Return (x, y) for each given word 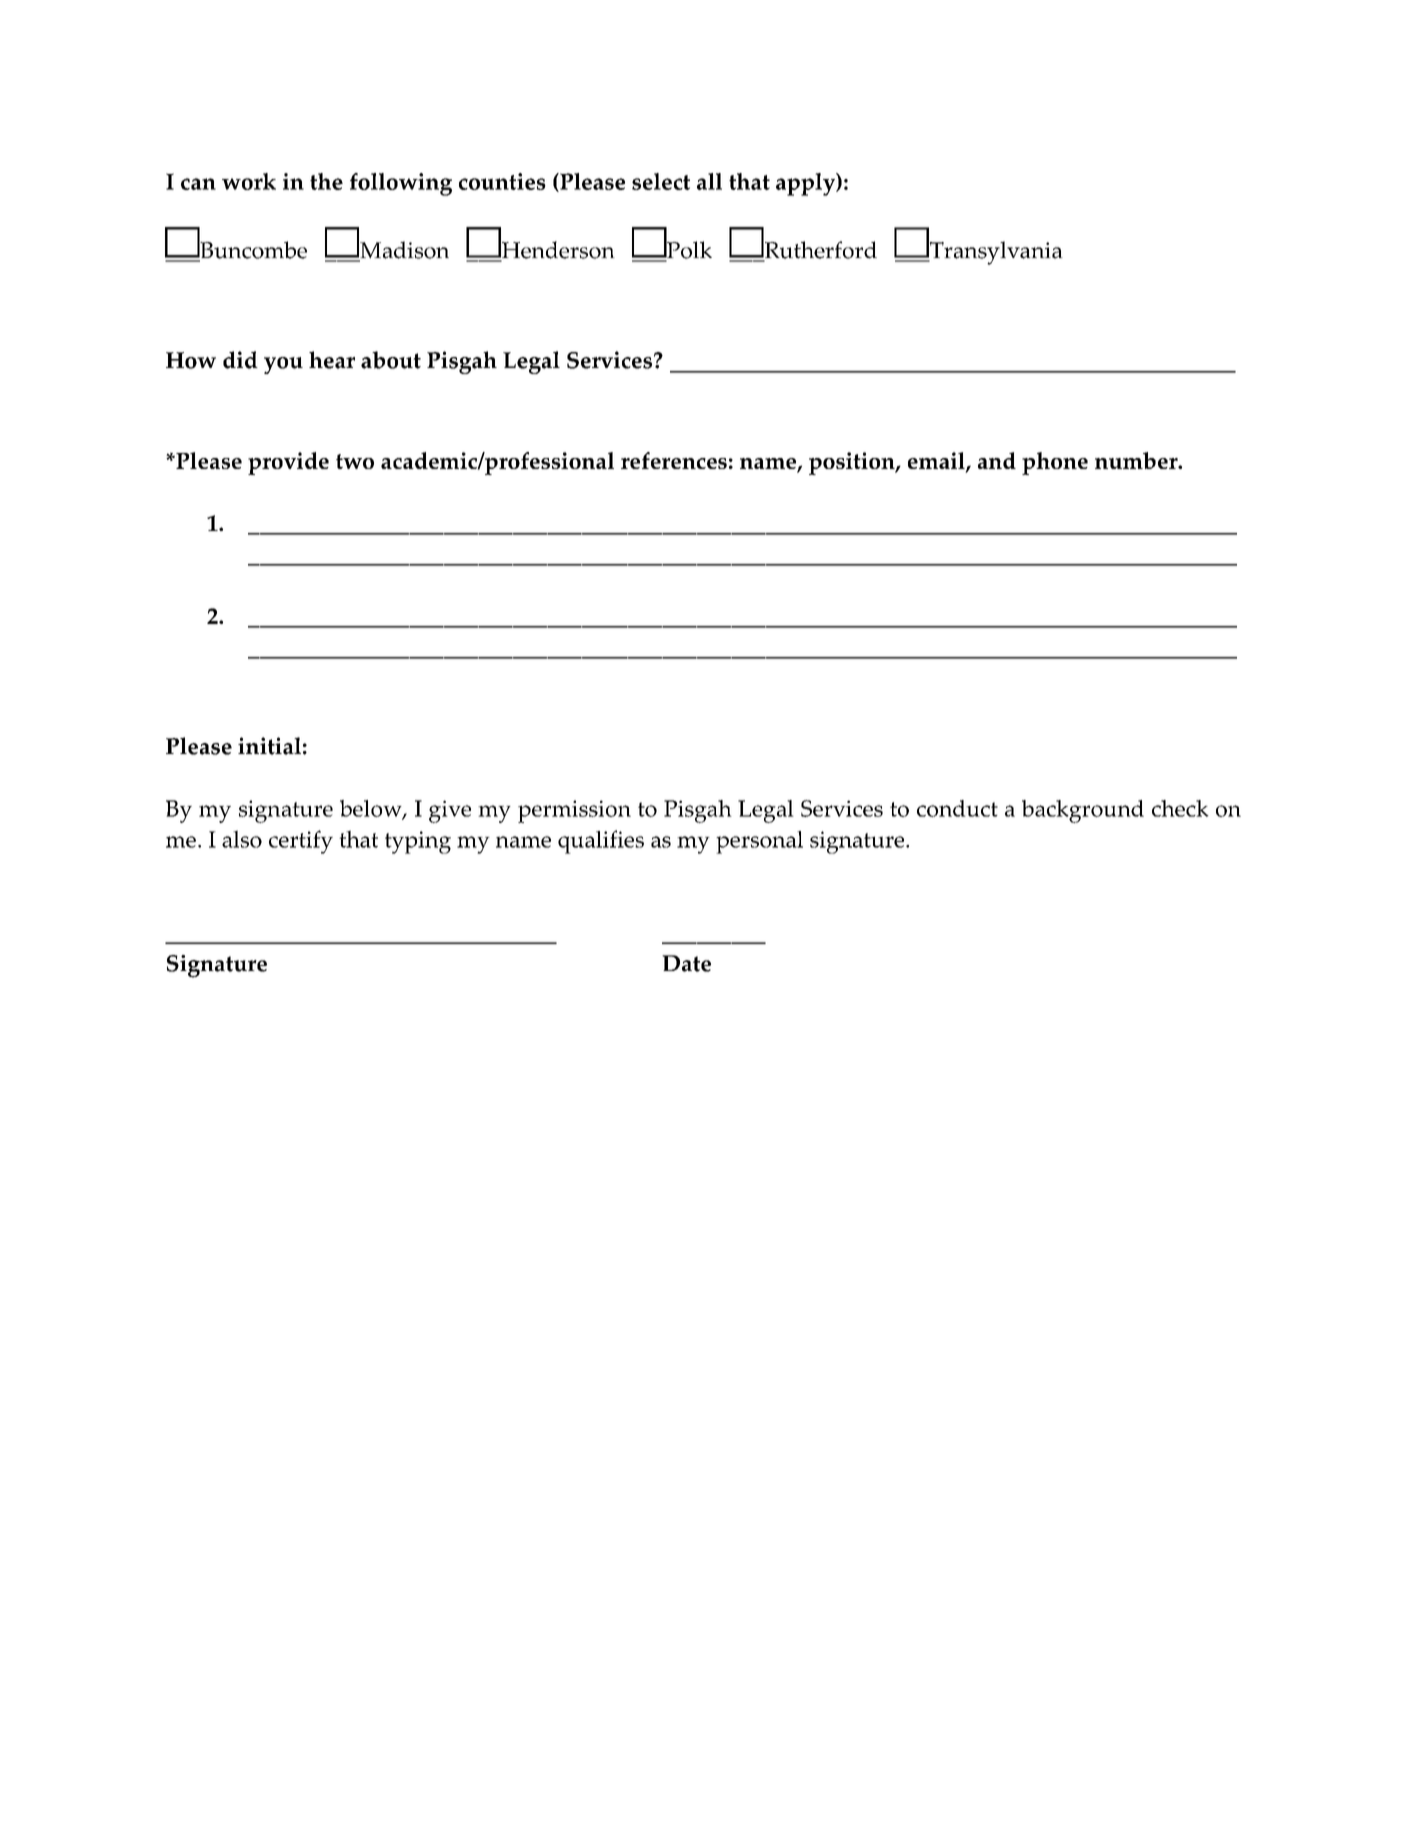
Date (686, 963)
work (249, 181)
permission (574, 811)
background (1083, 811)
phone (1055, 463)
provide (288, 463)
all (709, 181)
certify (301, 842)
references (674, 460)
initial (269, 746)
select (661, 181)
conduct (957, 808)
